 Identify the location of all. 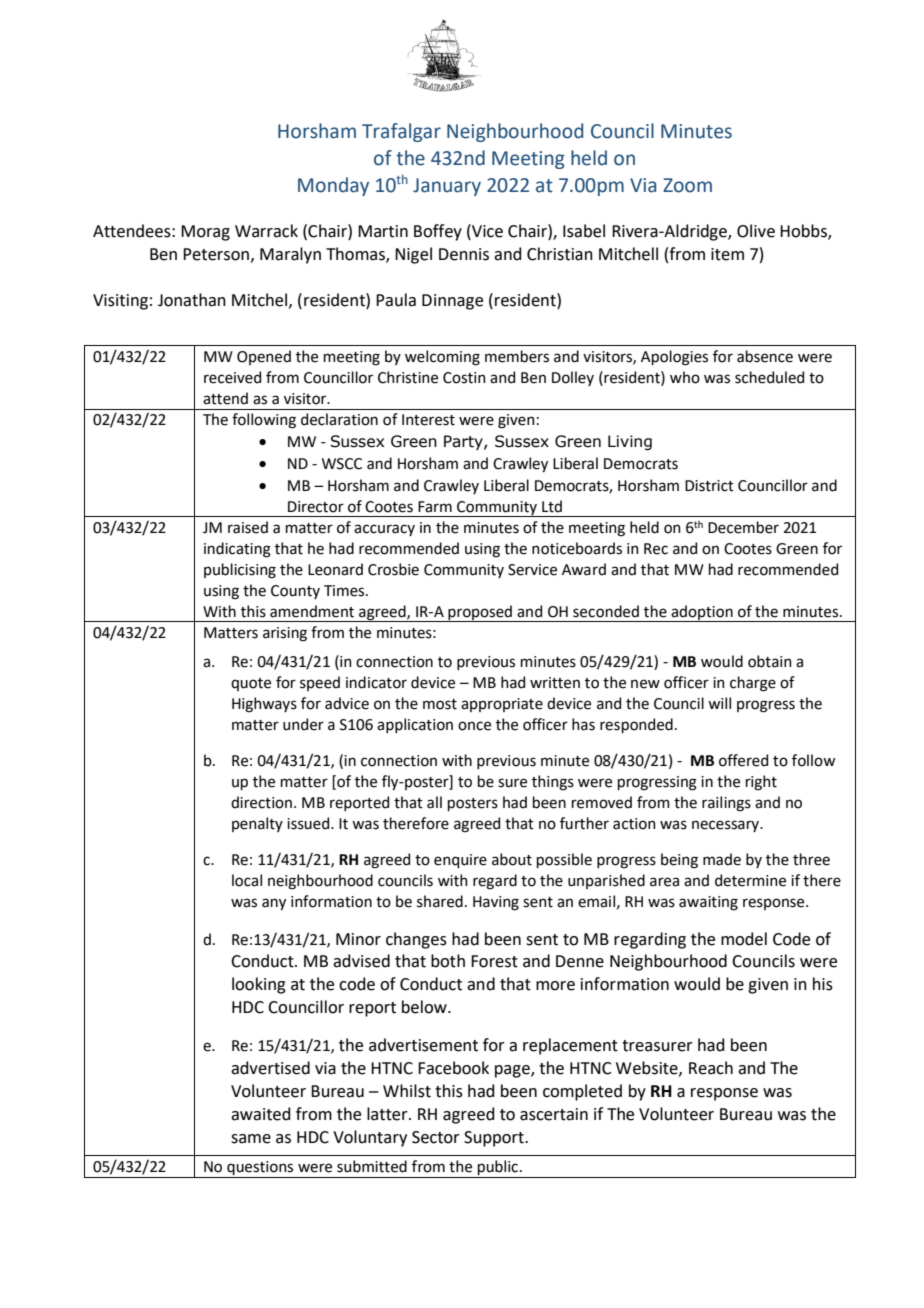
(434, 802).
